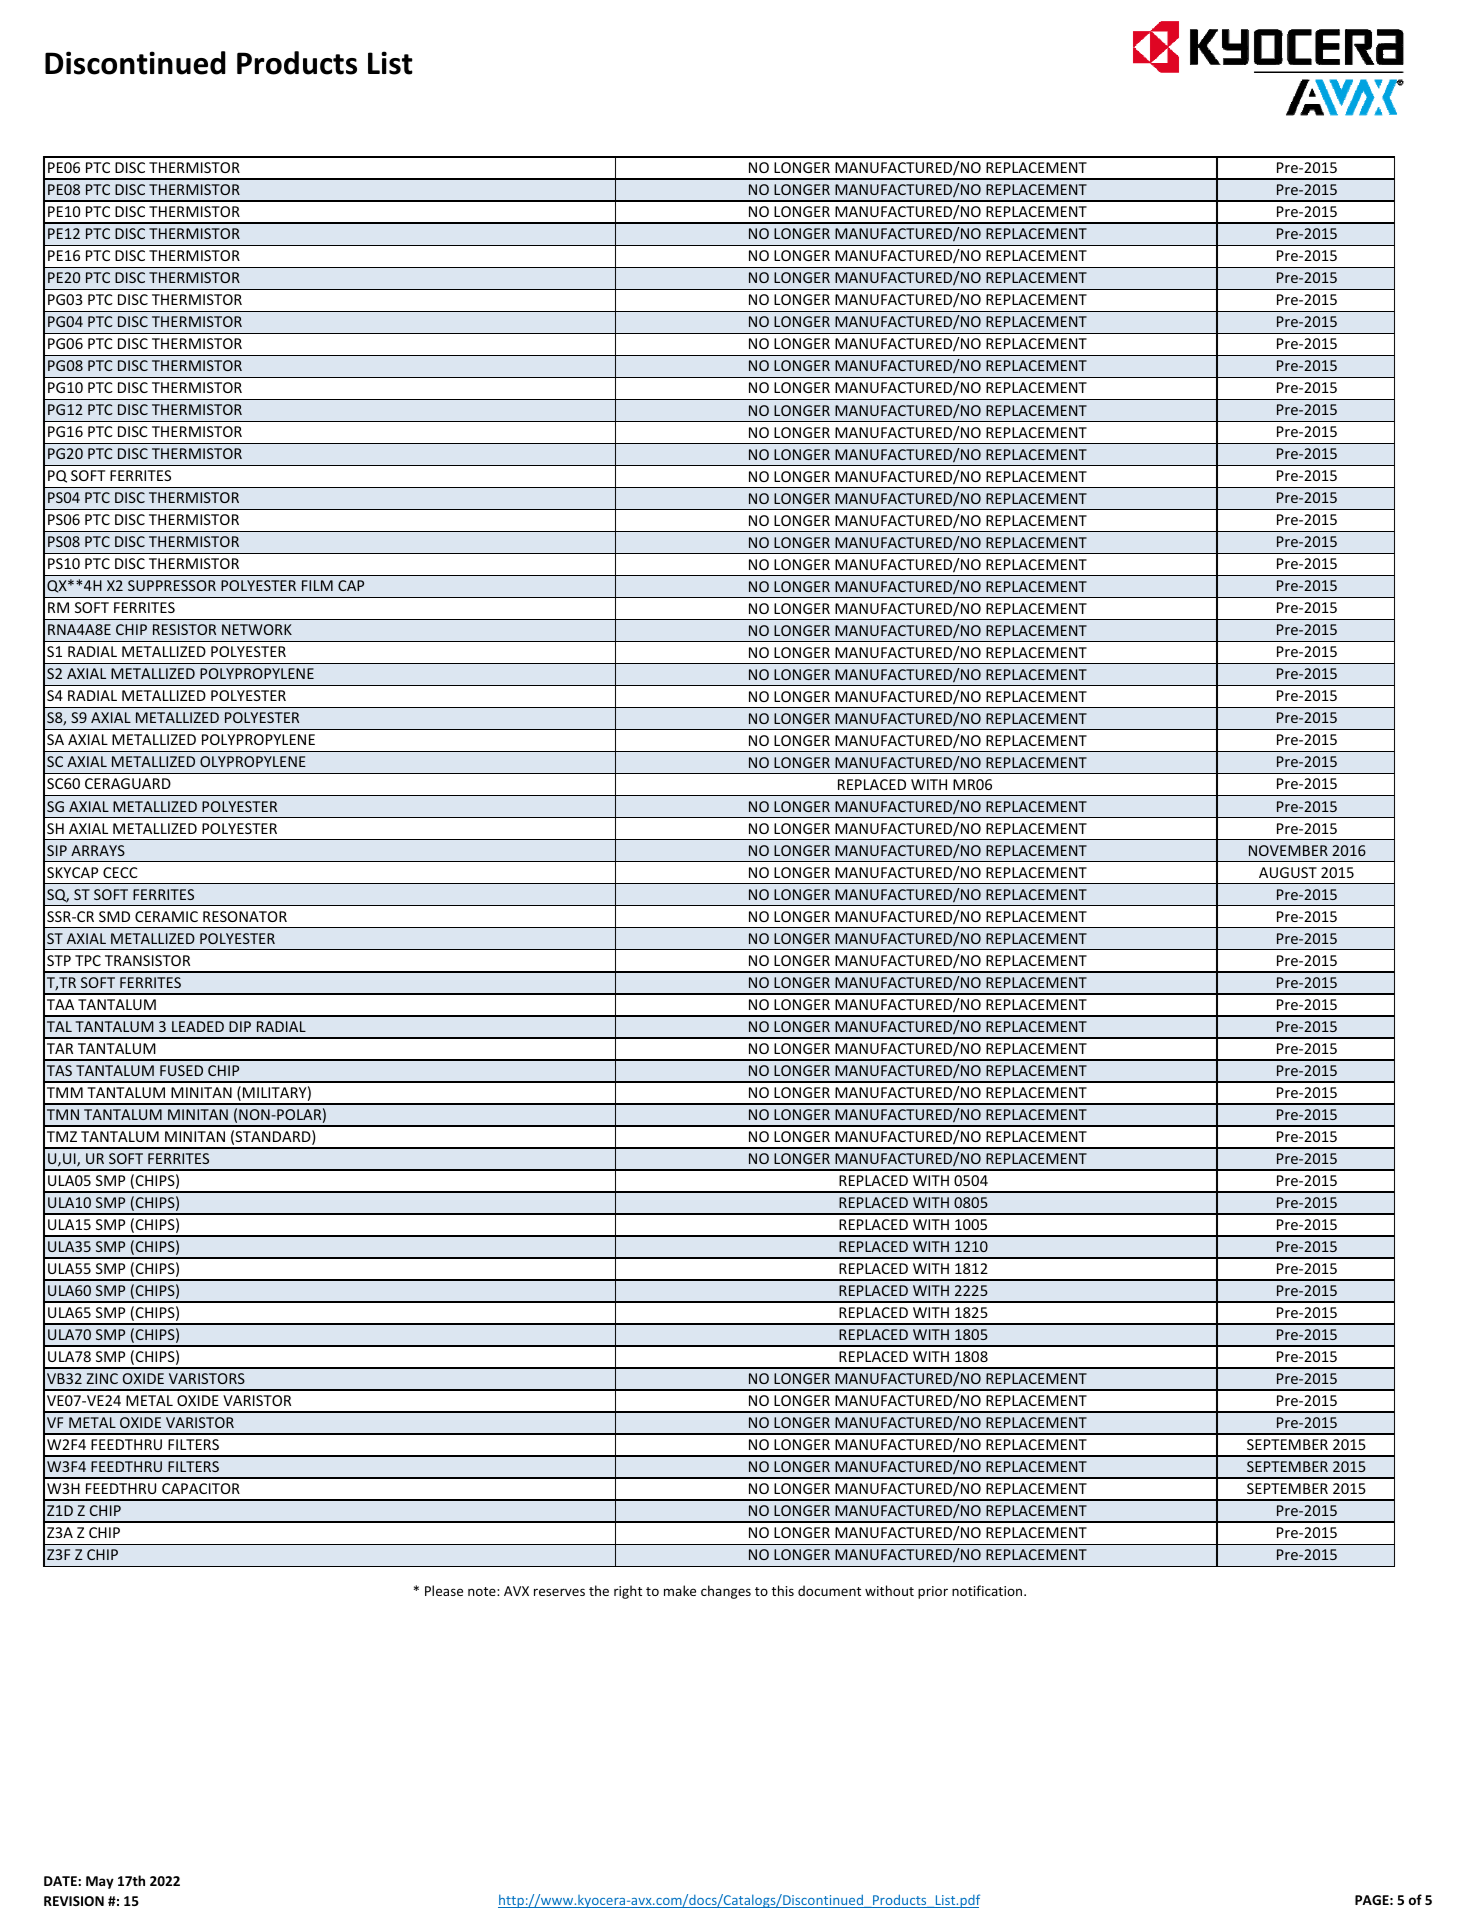  I want to click on DIP, so click(240, 1026).
